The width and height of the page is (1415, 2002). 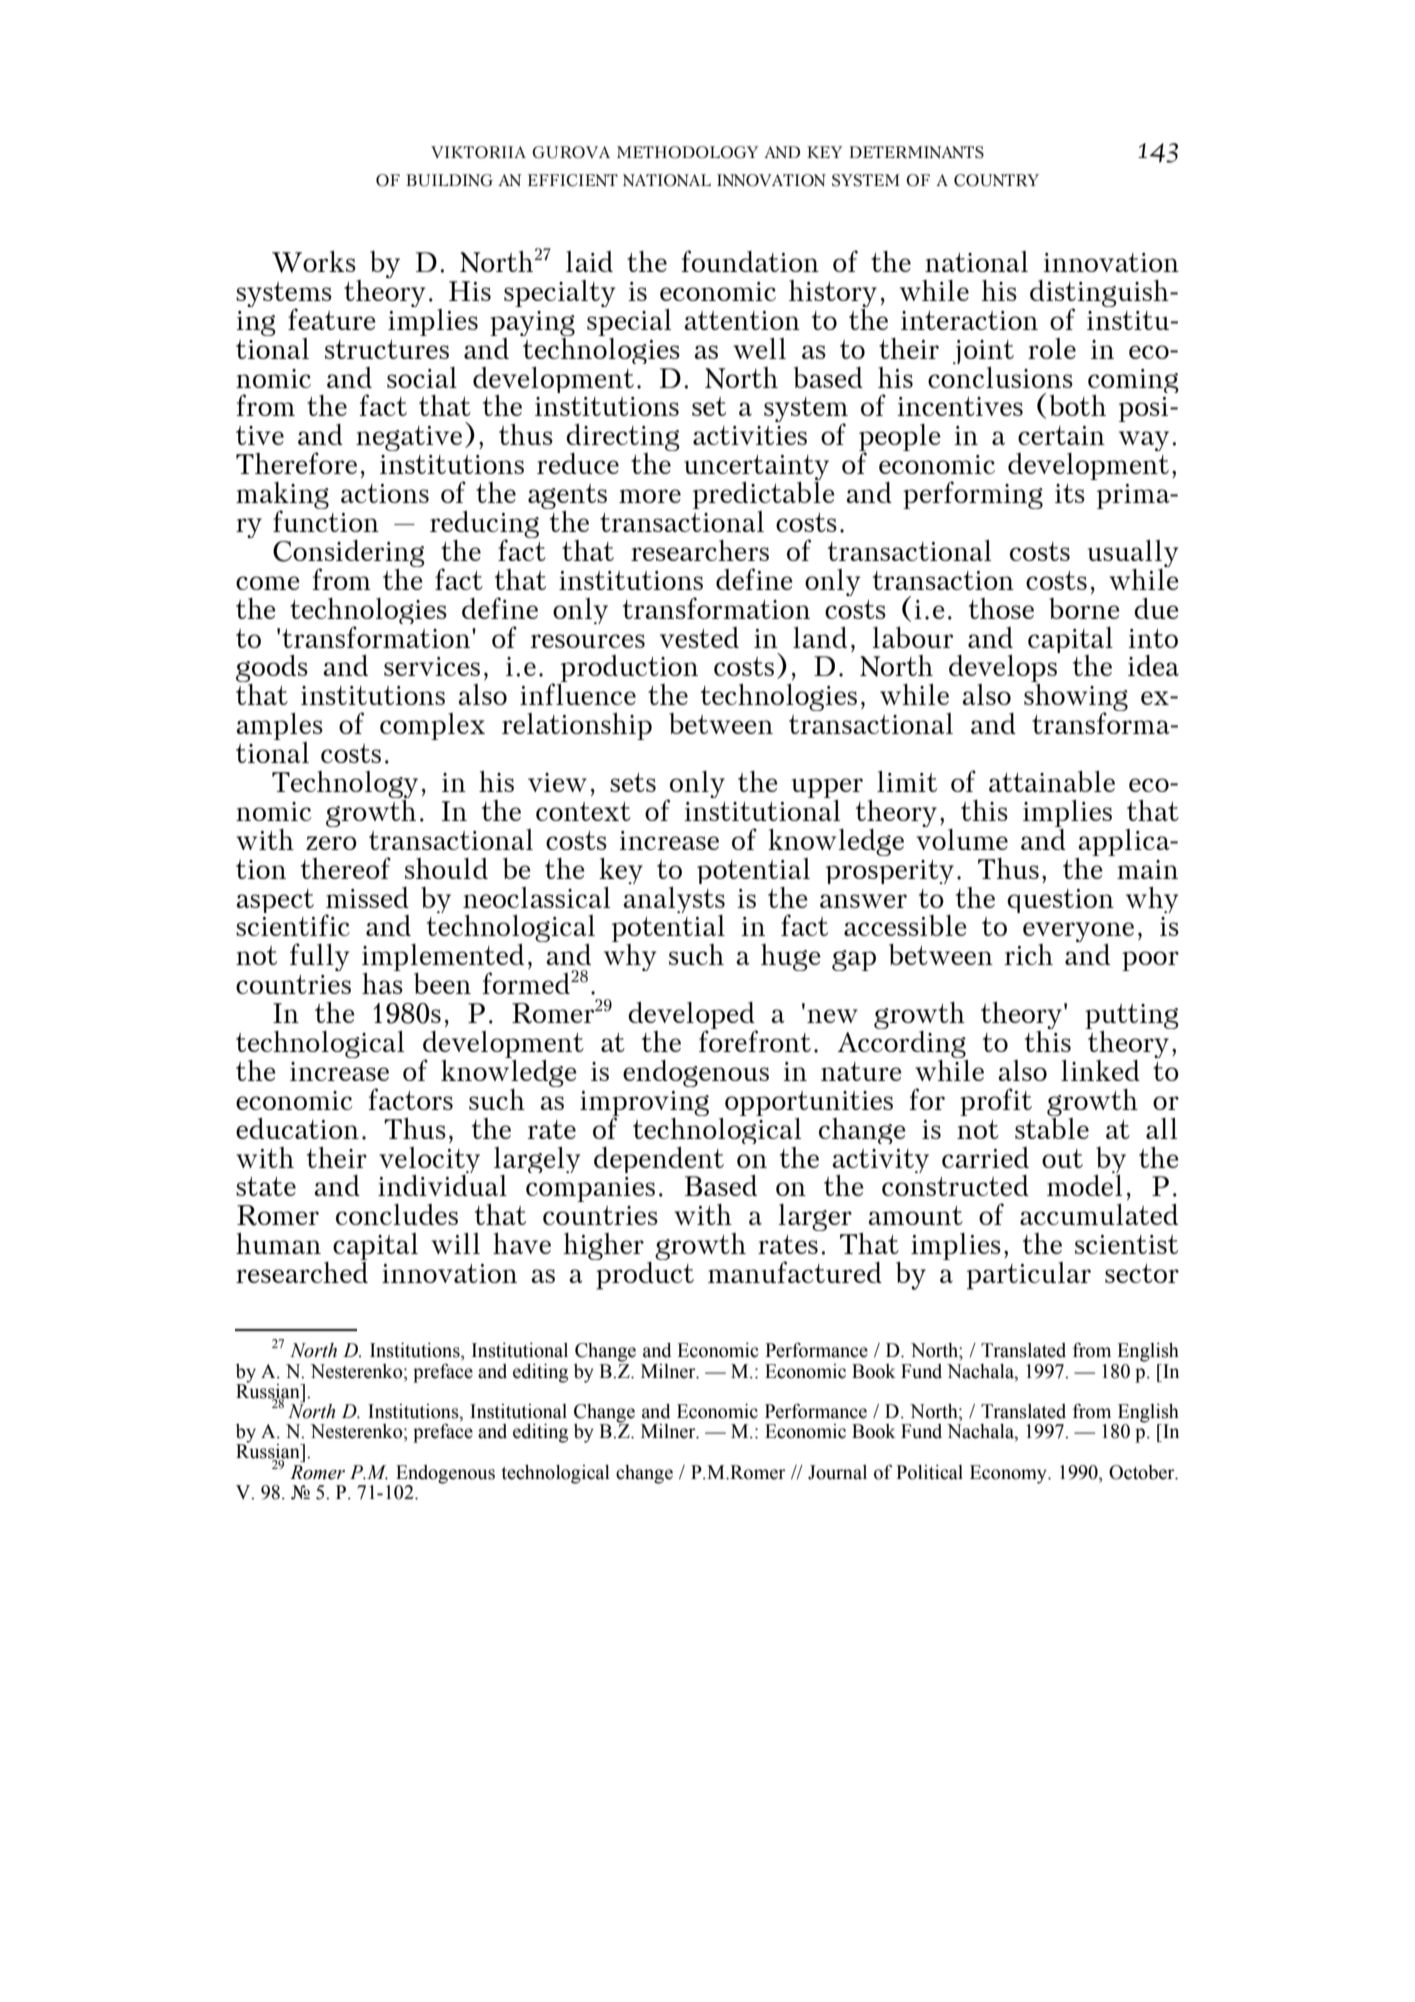 I want to click on developed, so click(x=692, y=1017).
